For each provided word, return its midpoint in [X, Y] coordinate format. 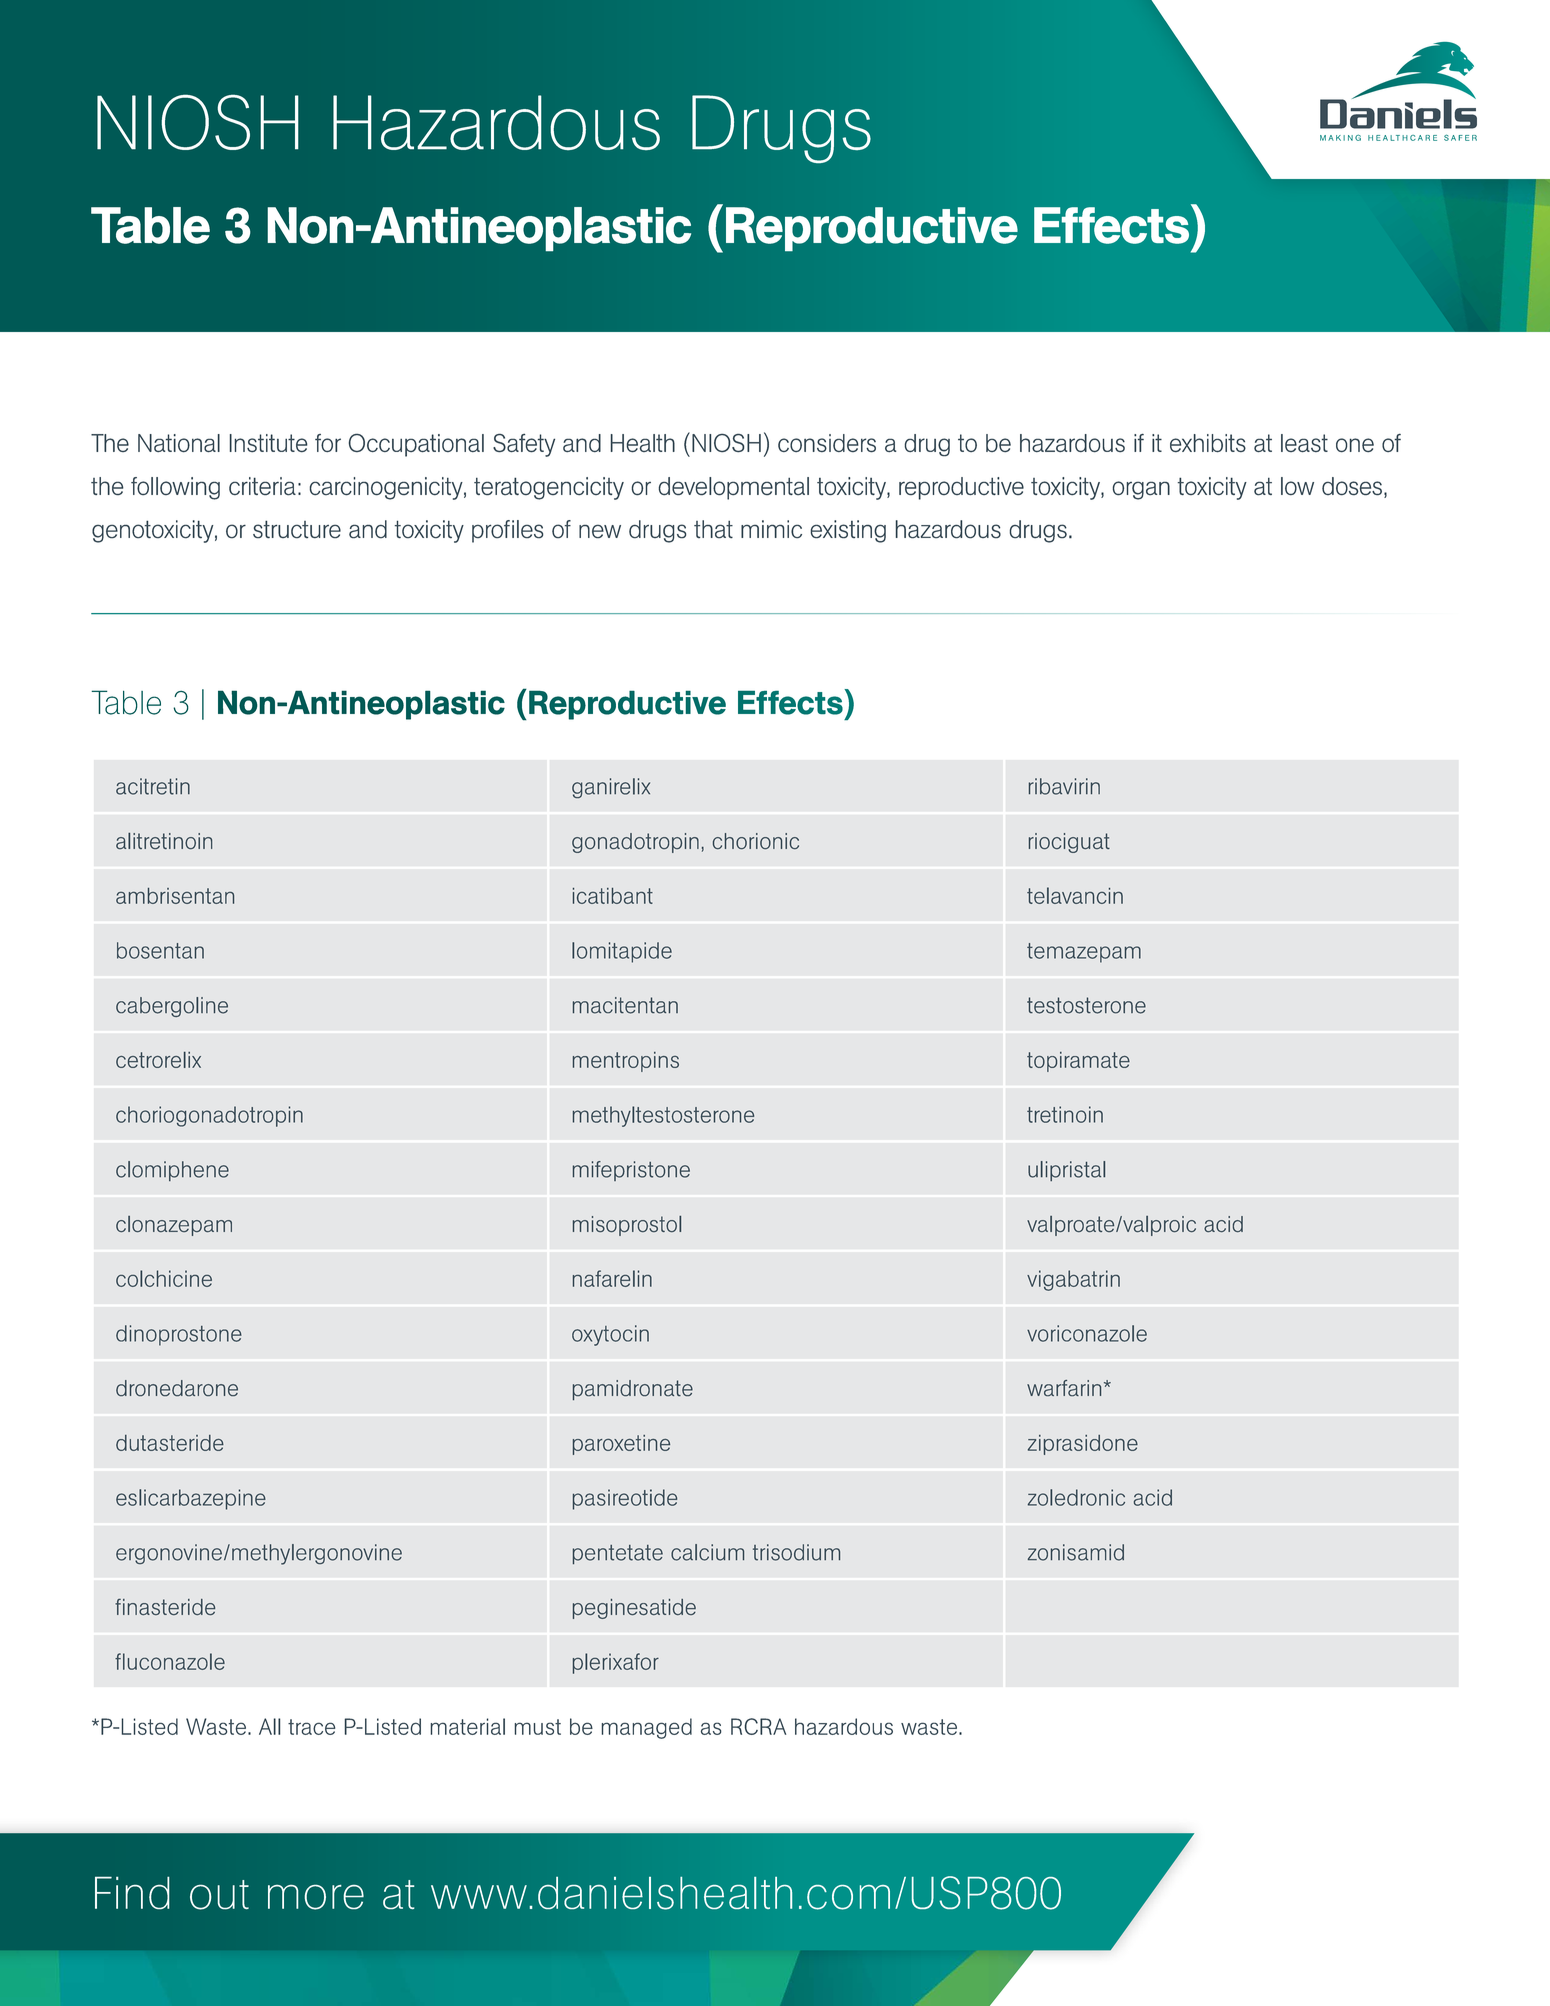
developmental [734, 488]
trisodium [796, 1552]
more [316, 1897]
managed [647, 1728]
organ [1141, 490]
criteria [262, 486]
